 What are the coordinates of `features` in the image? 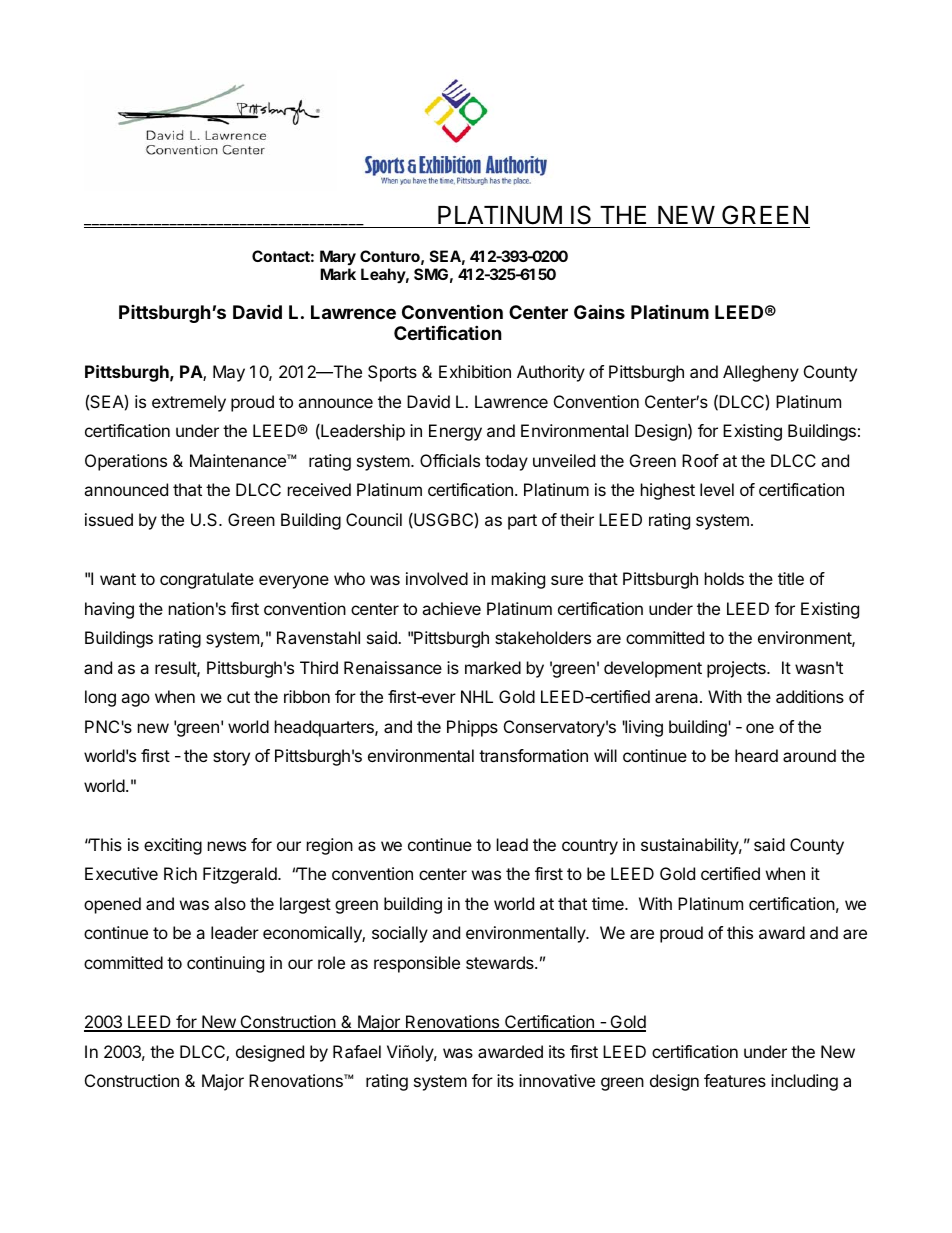 It's located at (735, 1080).
